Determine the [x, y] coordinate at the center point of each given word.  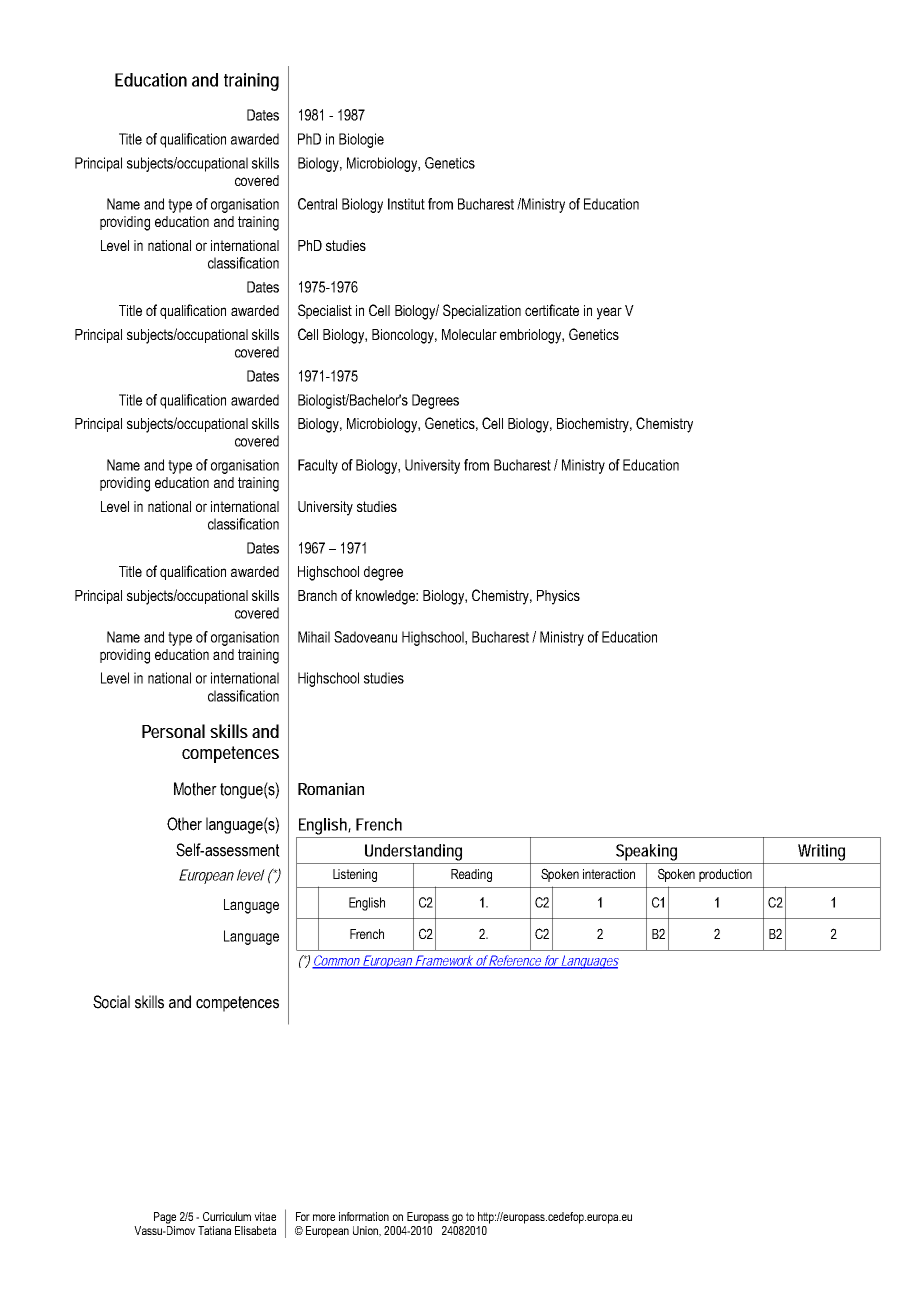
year [609, 313]
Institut [406, 204]
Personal [173, 731]
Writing [821, 852]
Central [317, 204]
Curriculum [227, 1216]
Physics [558, 597]
